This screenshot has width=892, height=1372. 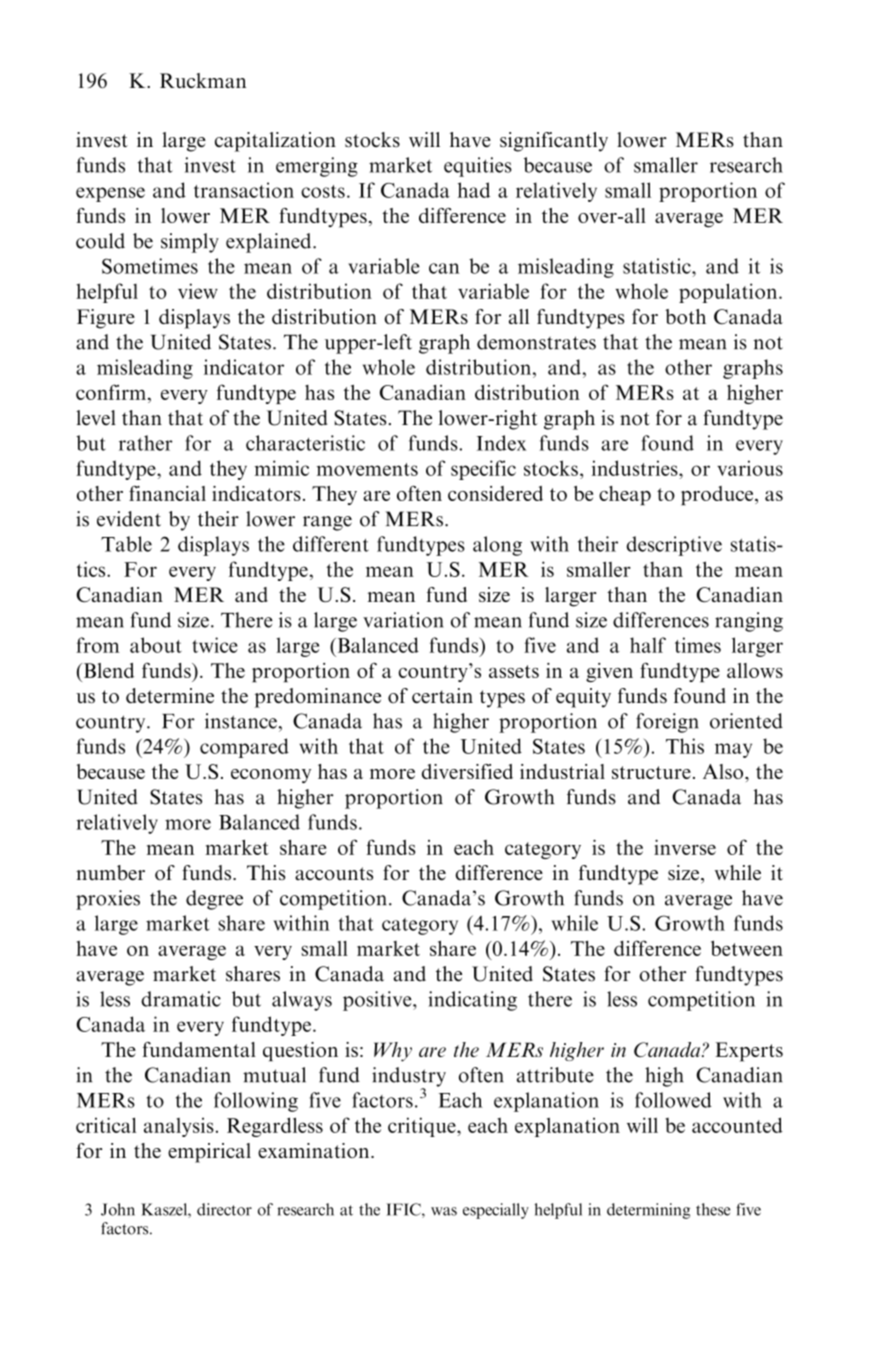 What do you see at coordinates (648, 645) in the screenshot?
I see `half` at bounding box center [648, 645].
